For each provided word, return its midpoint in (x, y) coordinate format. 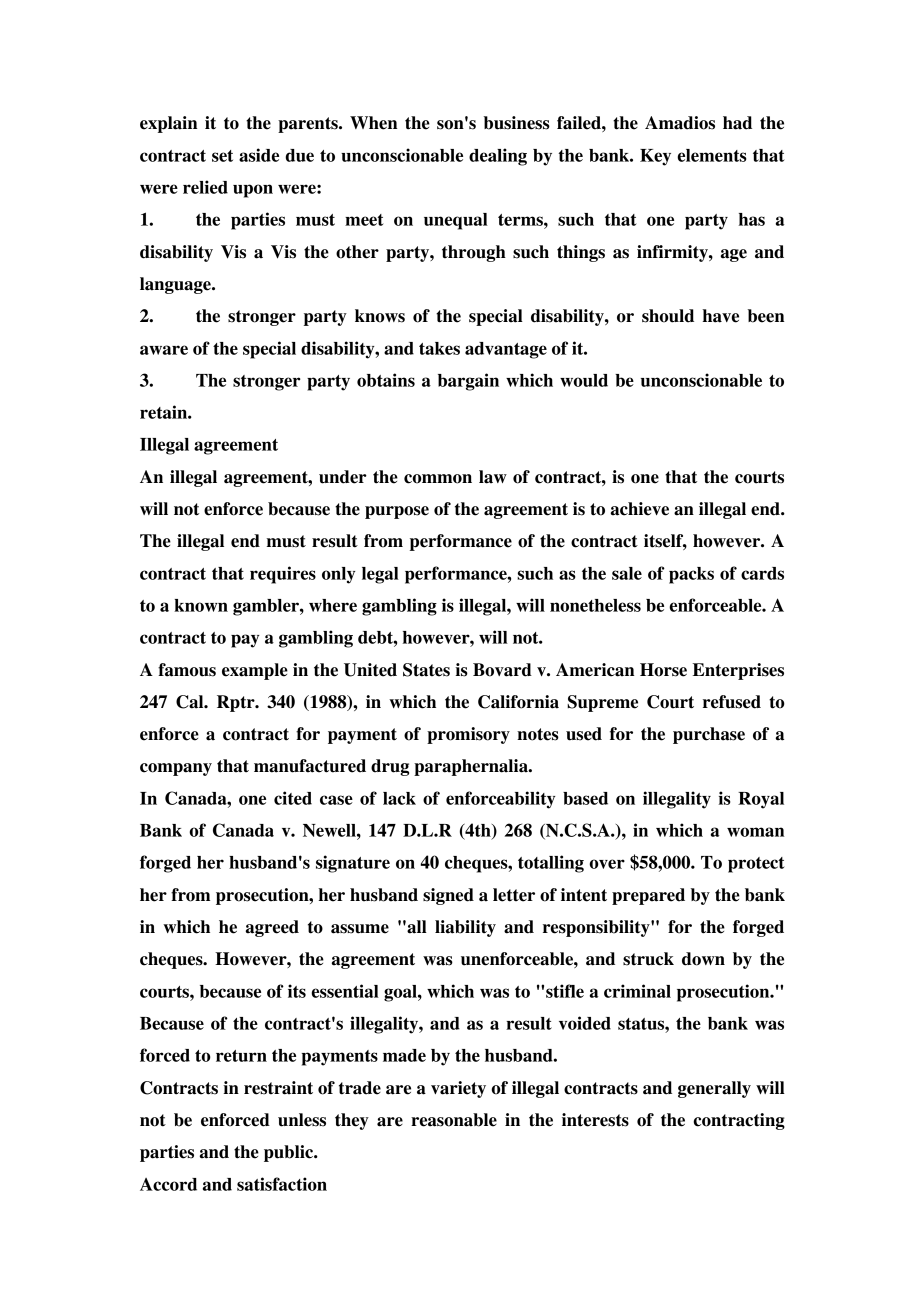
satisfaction (282, 1184)
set (222, 156)
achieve (639, 509)
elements (712, 155)
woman (755, 832)
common (438, 479)
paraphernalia (472, 767)
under (343, 477)
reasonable (454, 1120)
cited (293, 798)
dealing (498, 157)
